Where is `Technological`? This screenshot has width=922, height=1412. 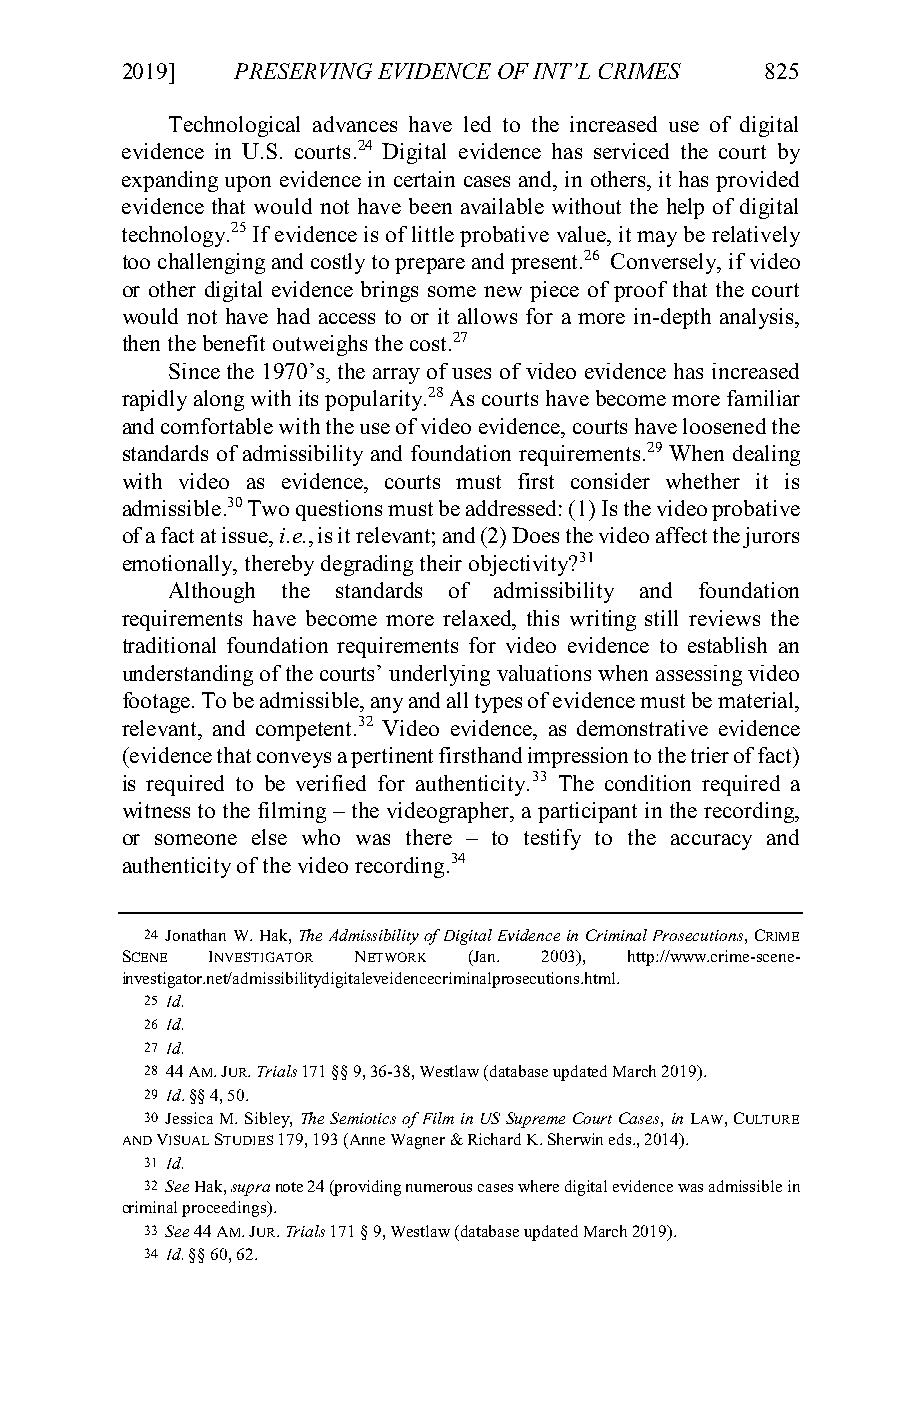
Technological is located at coordinates (234, 126).
